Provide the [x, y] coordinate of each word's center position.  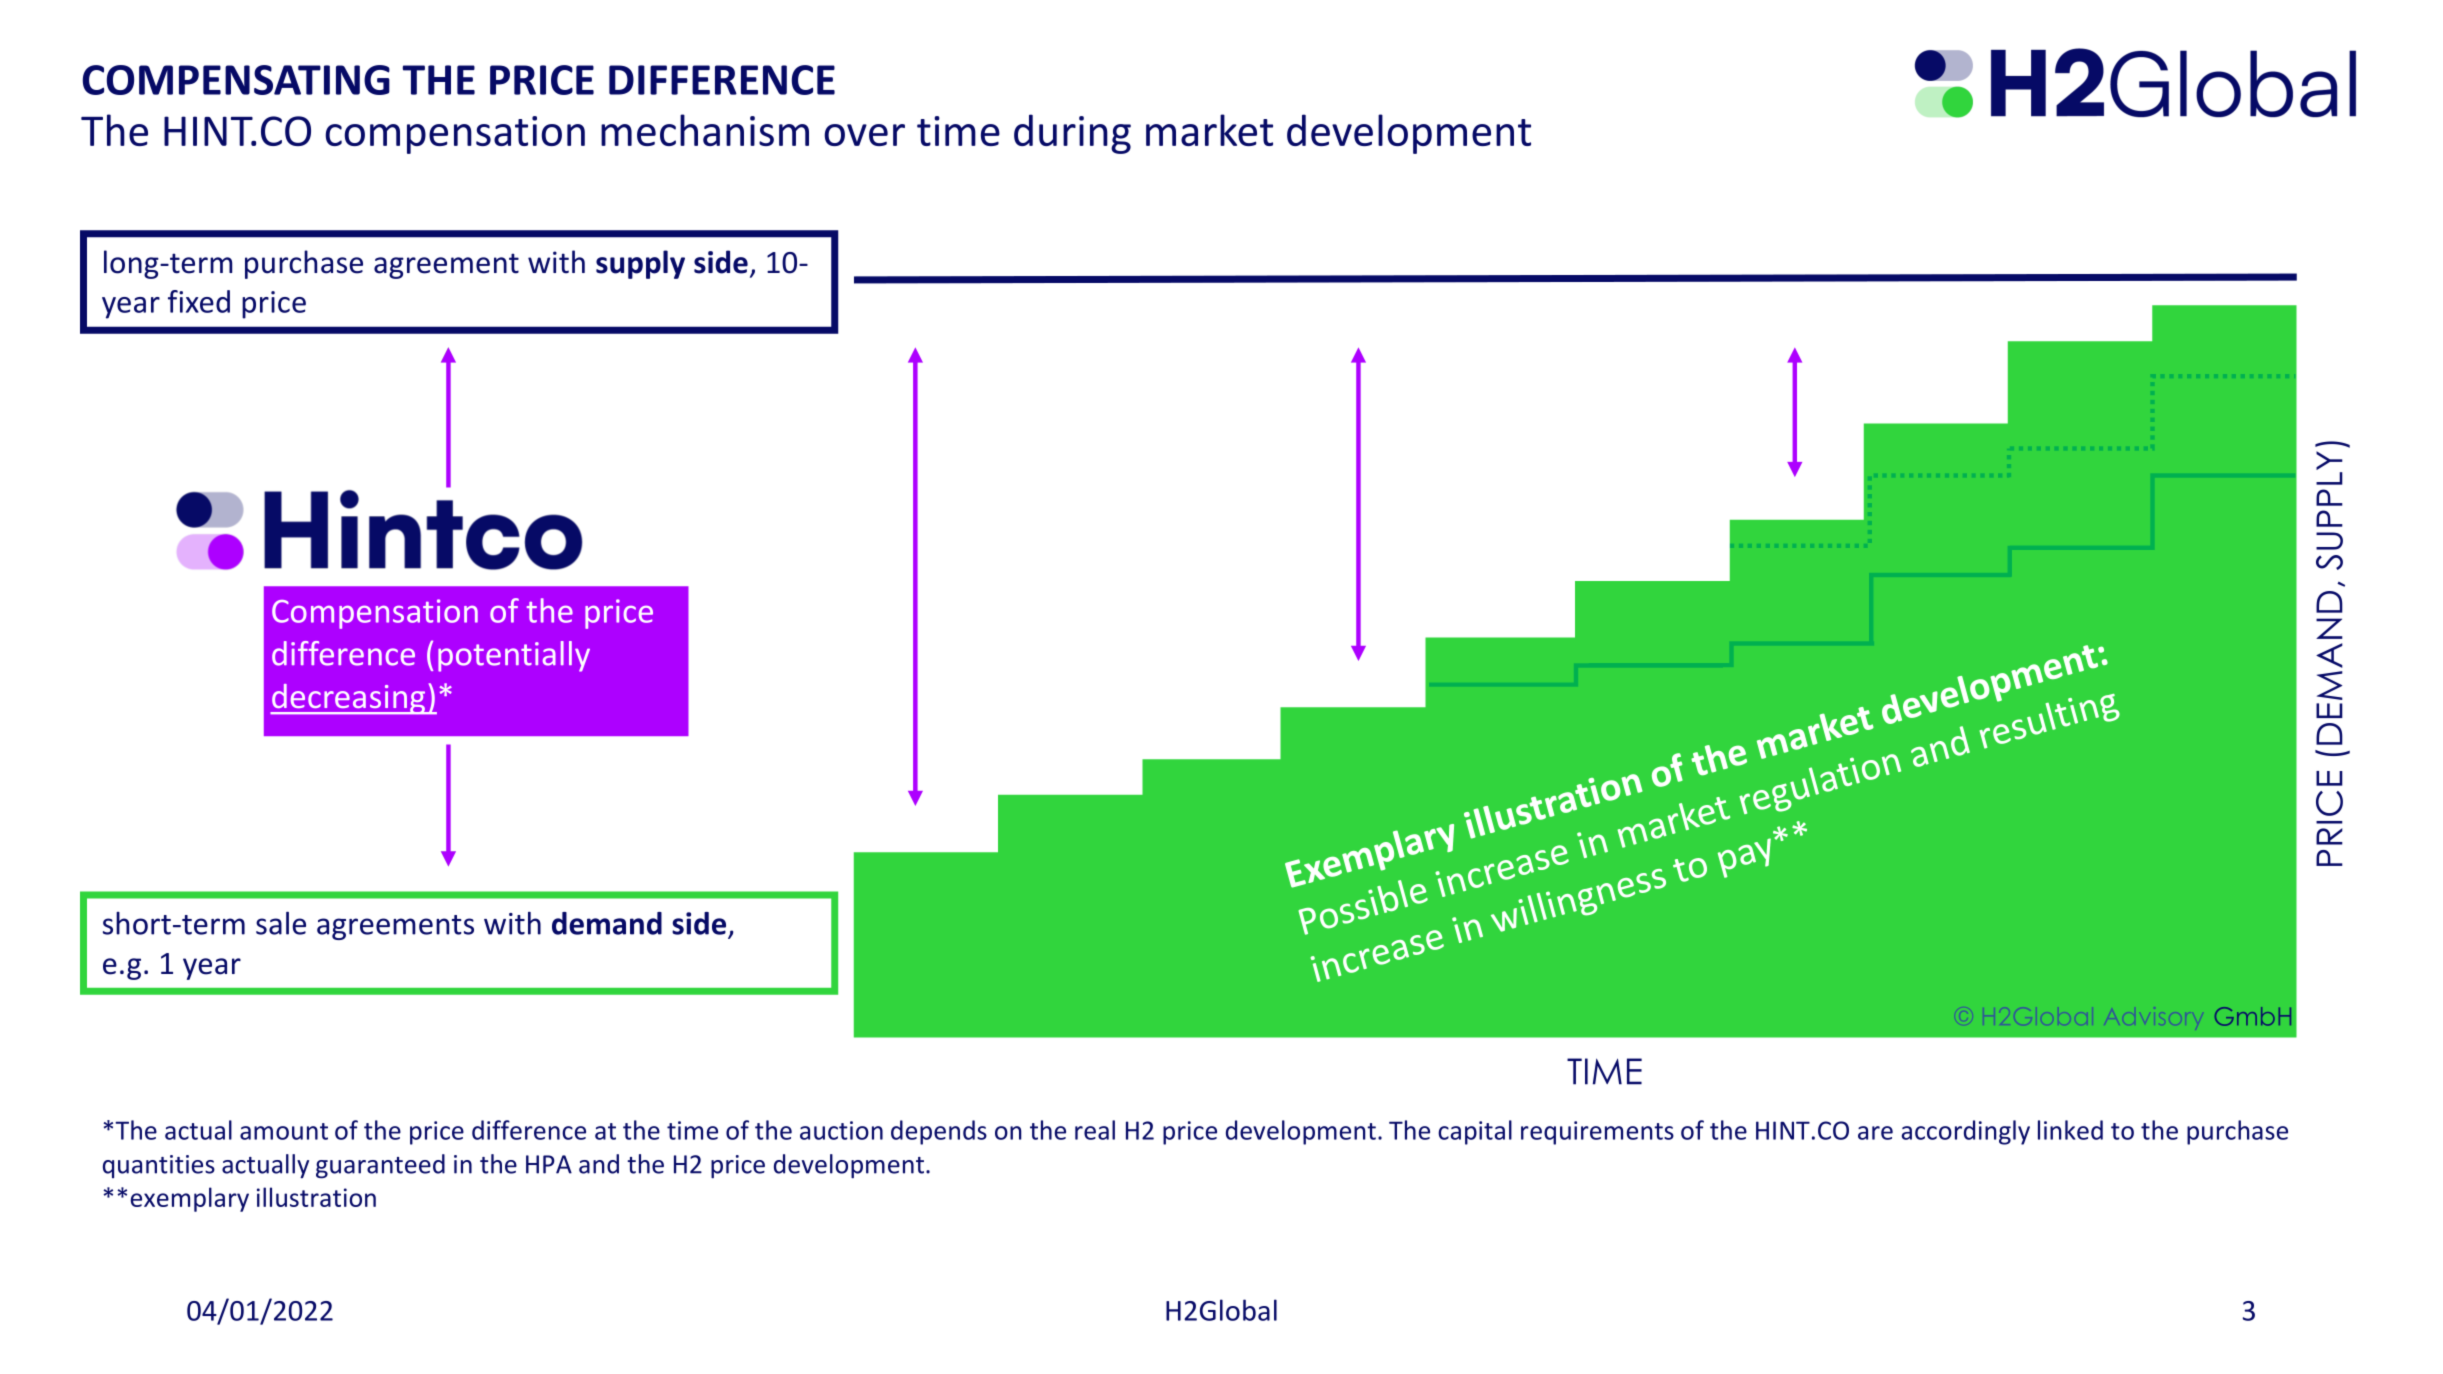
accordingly [1966, 1132]
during [1072, 134]
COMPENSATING [236, 80]
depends [939, 1132]
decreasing [349, 699]
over [864, 135]
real [1095, 1130]
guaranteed [380, 1166]
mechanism [705, 130]
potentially [514, 656]
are [1875, 1133]
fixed [199, 301]
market [1209, 130]
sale [281, 923]
